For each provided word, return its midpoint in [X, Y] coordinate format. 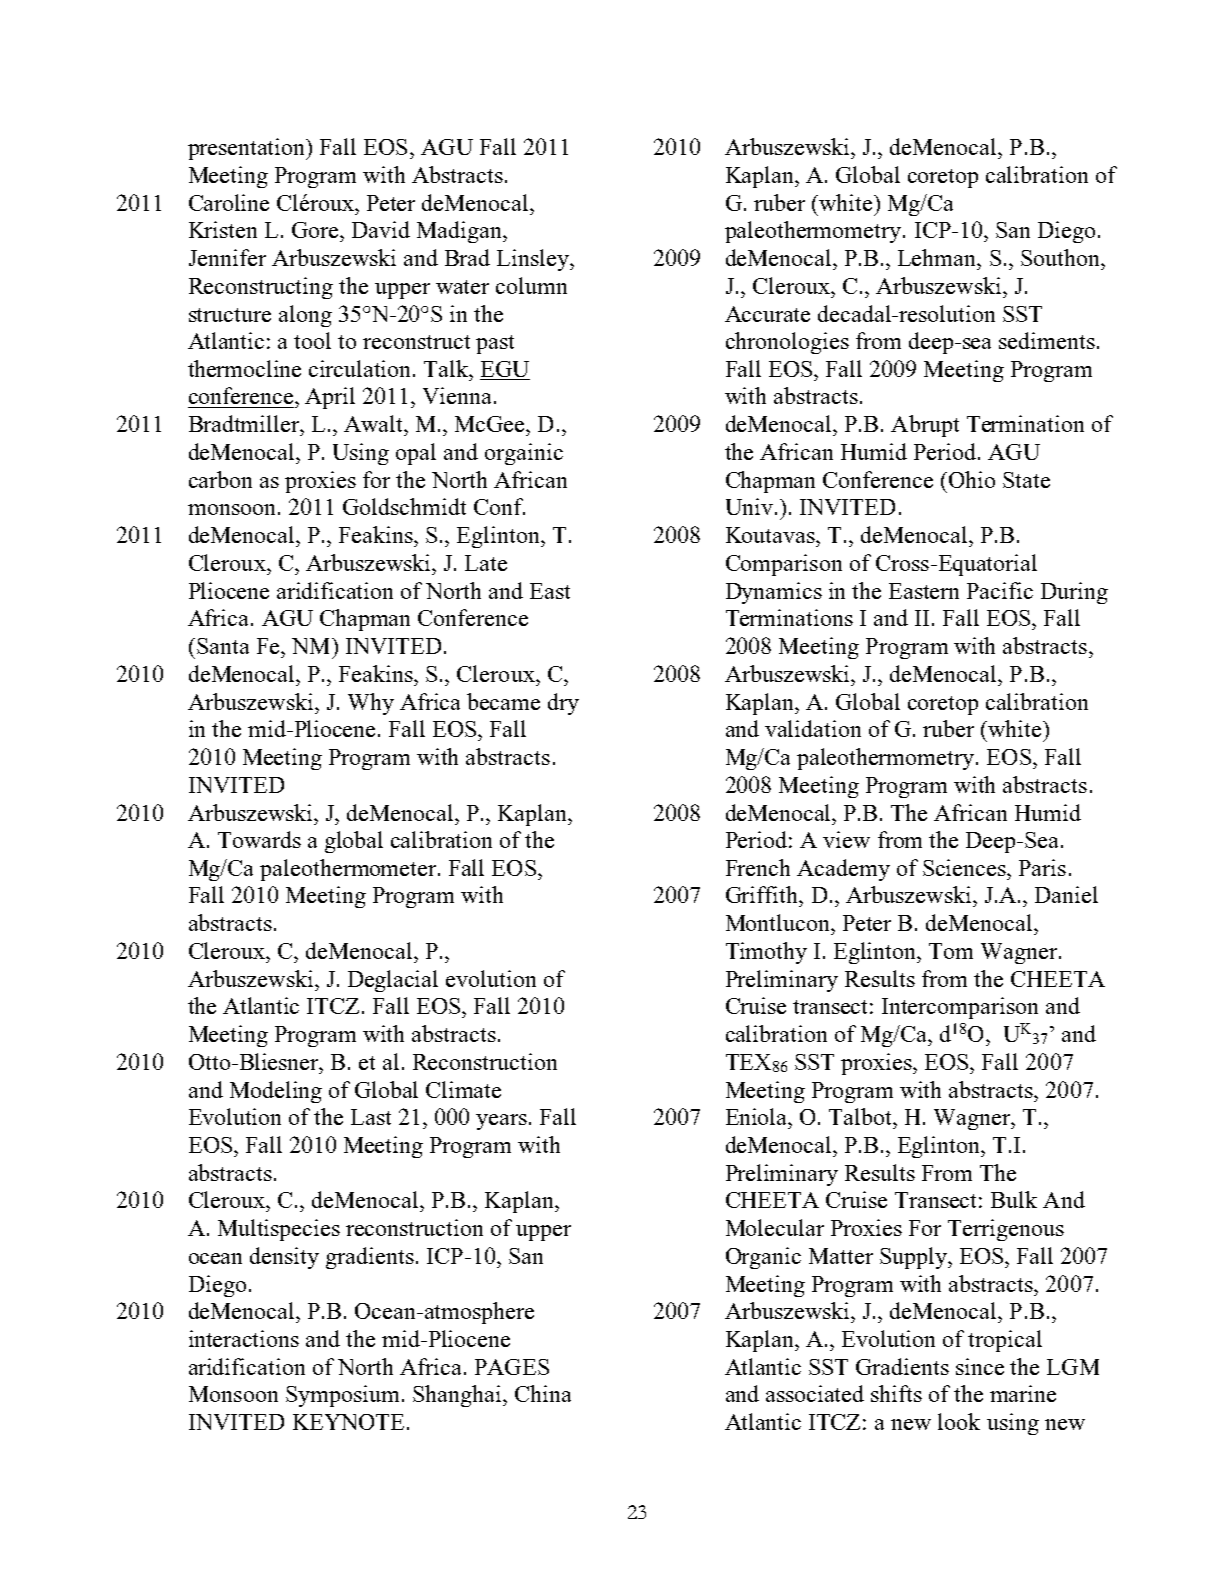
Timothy [766, 953]
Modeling [276, 1092]
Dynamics [774, 593]
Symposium [344, 1396]
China [543, 1393]
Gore [317, 230]
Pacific [1000, 590]
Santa [223, 646]
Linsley [534, 260]
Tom [951, 951]
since [980, 1366]
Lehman [938, 257]
